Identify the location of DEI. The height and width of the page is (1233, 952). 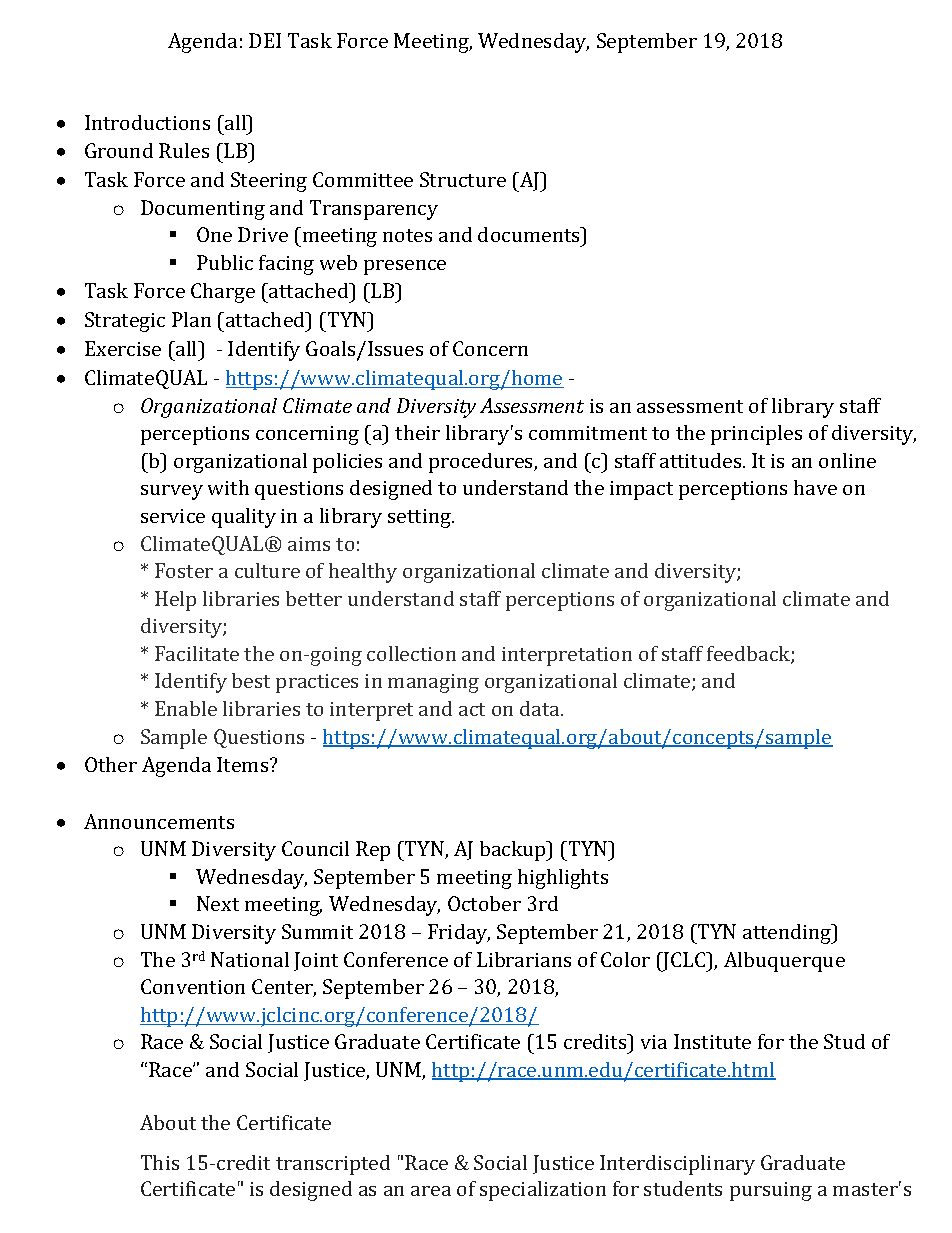
(265, 40).
